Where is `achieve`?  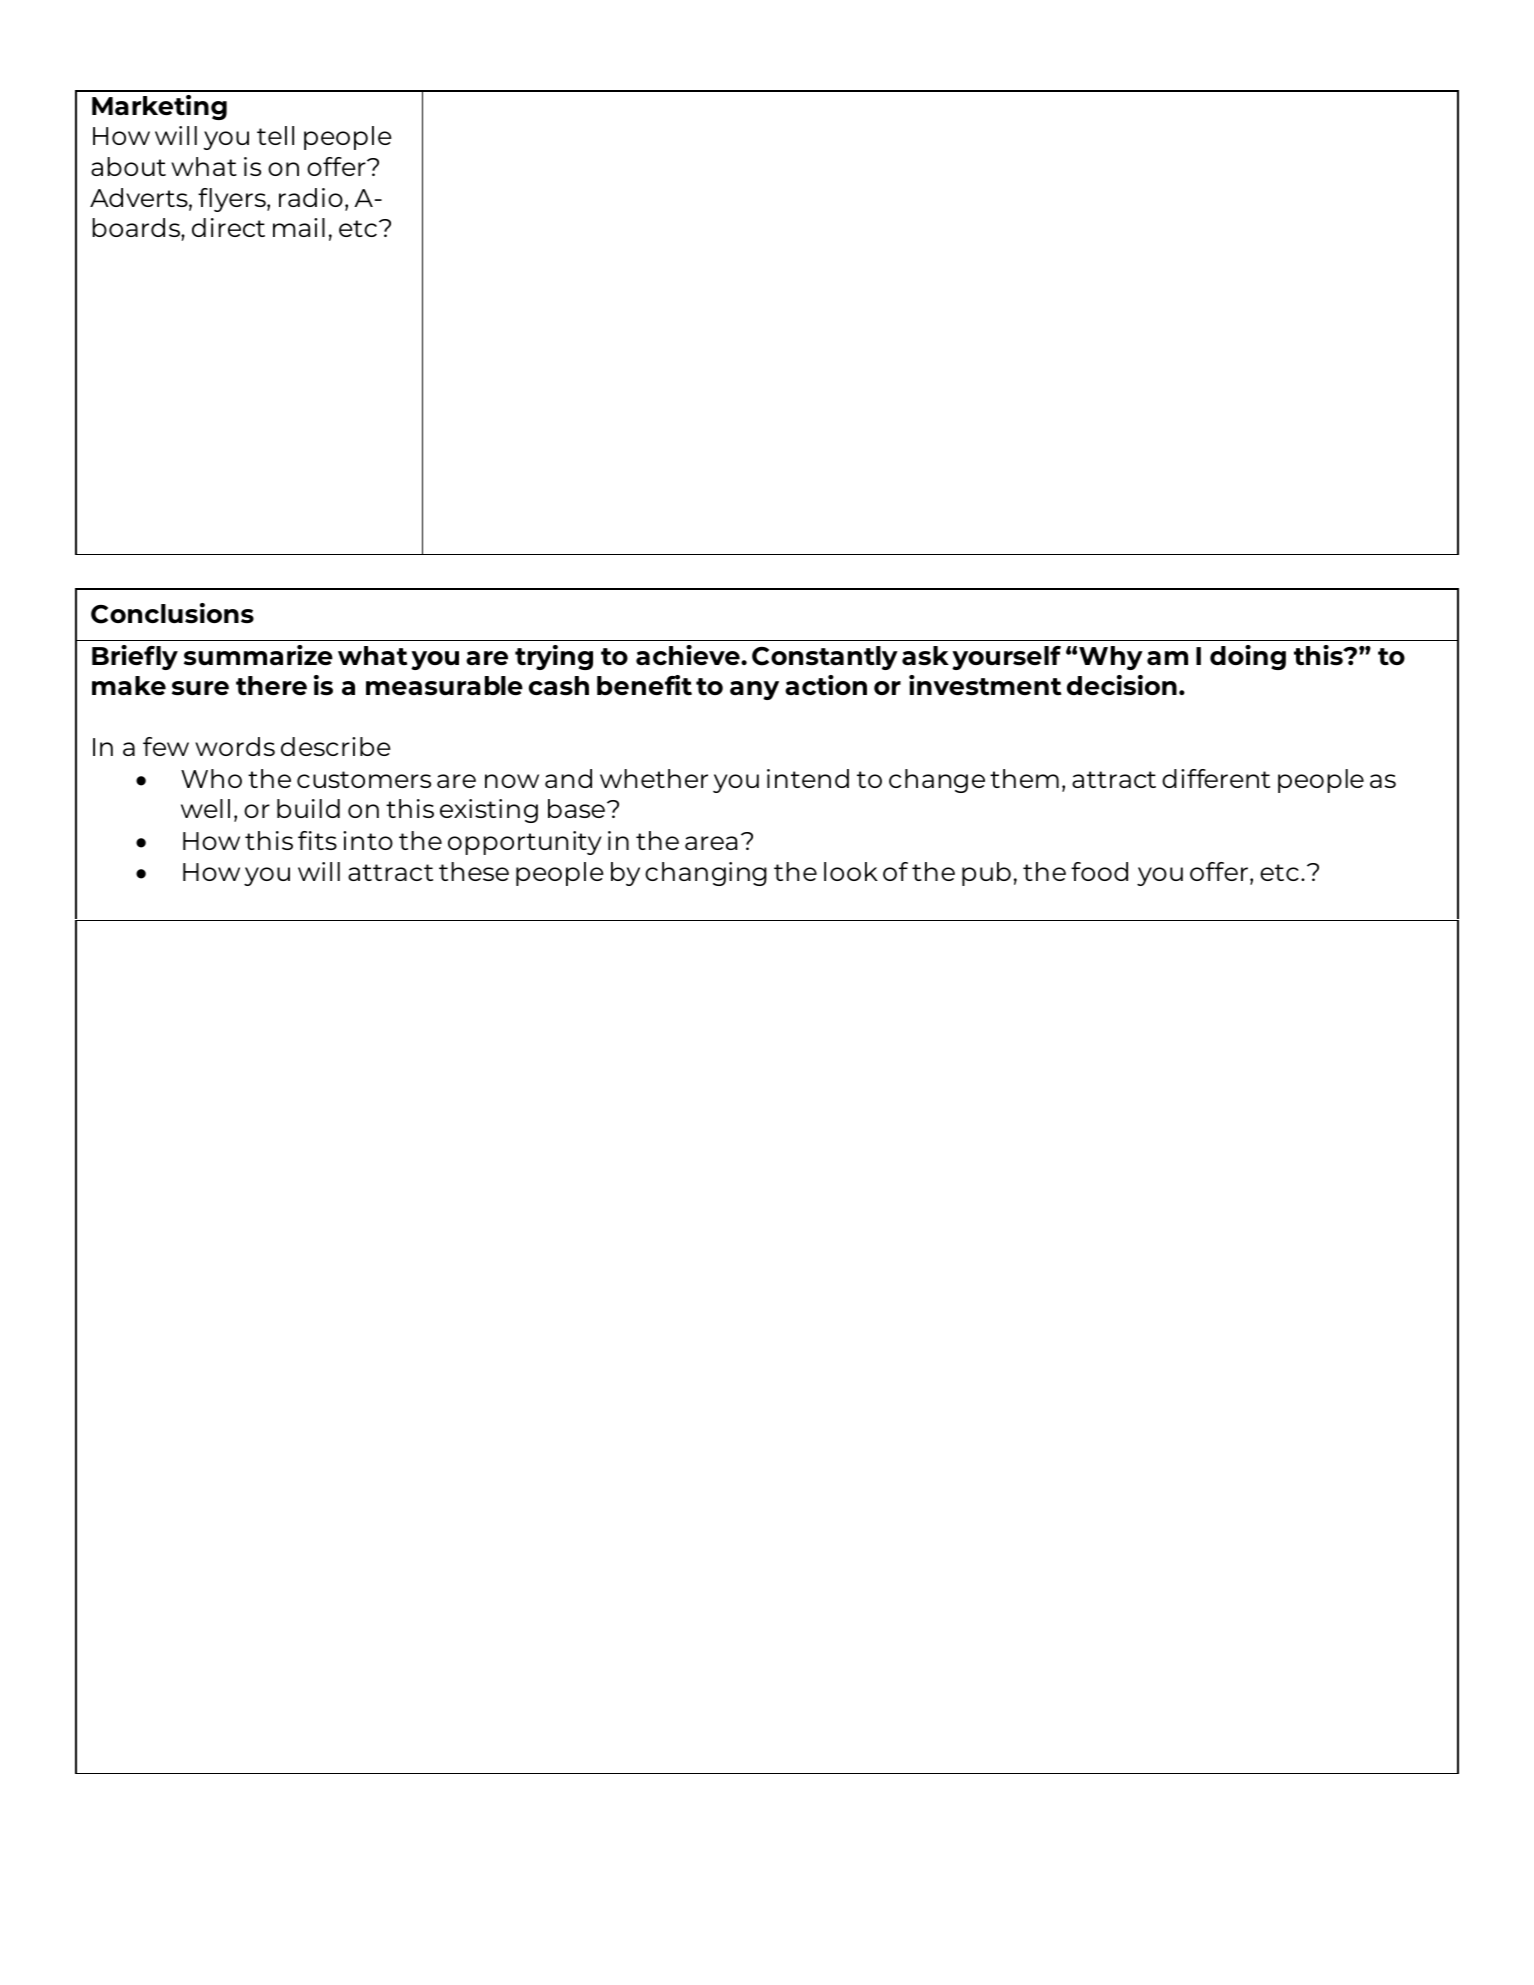 achieve is located at coordinates (689, 655).
